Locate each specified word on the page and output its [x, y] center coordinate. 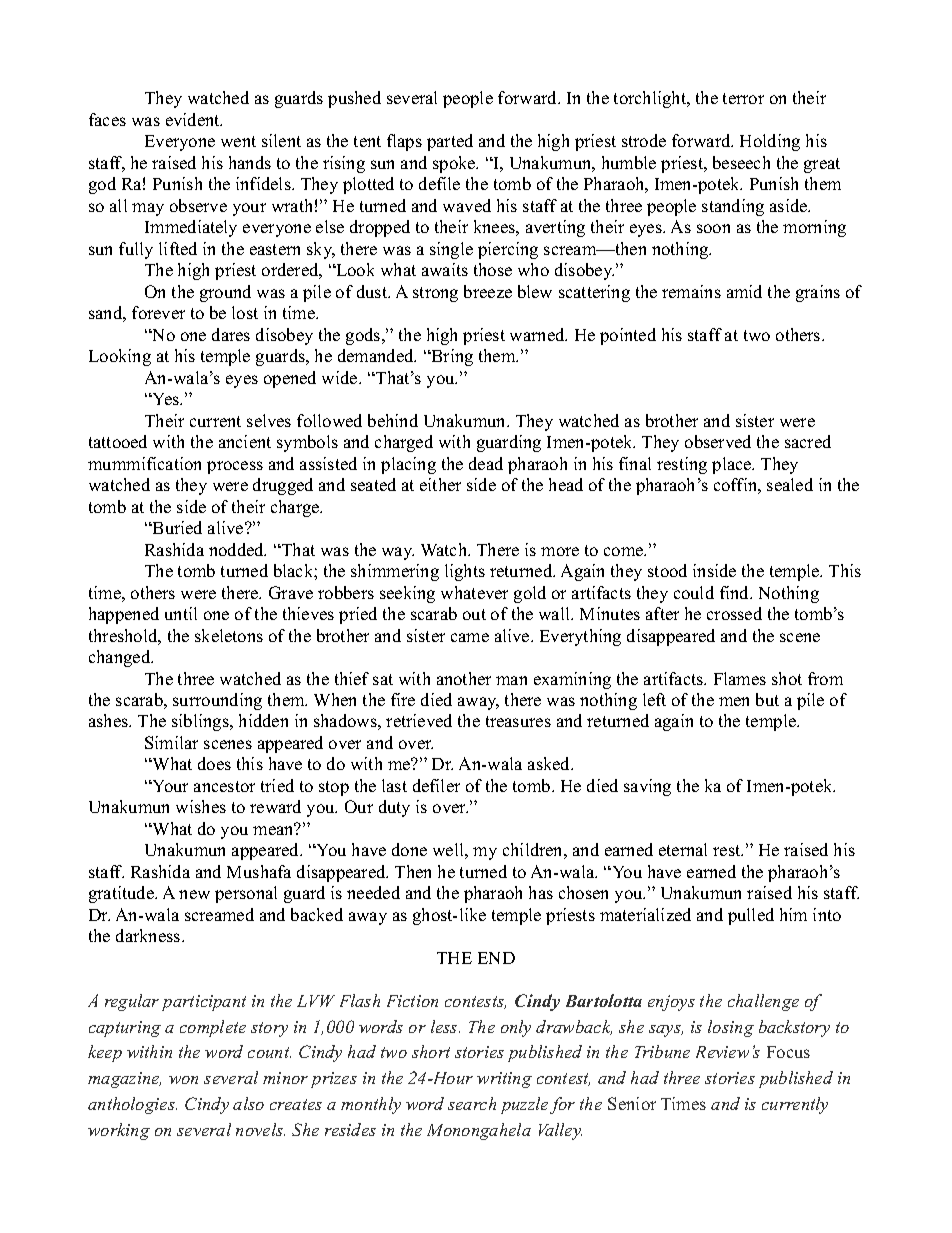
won [183, 1080]
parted [450, 142]
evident [194, 119]
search [472, 1103]
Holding [770, 142]
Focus [788, 1052]
